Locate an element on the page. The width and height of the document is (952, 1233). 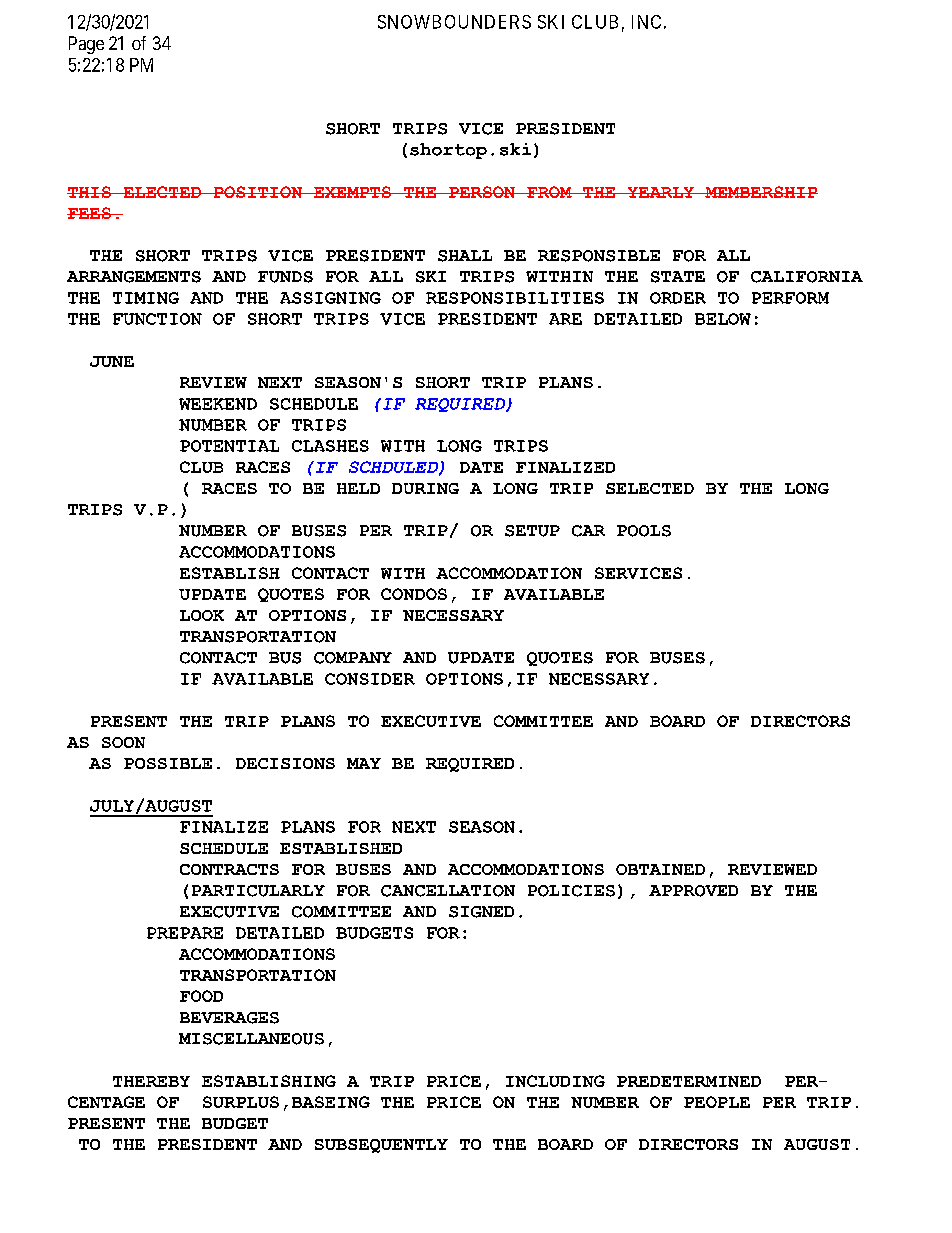
PERSON is located at coordinates (482, 192).
